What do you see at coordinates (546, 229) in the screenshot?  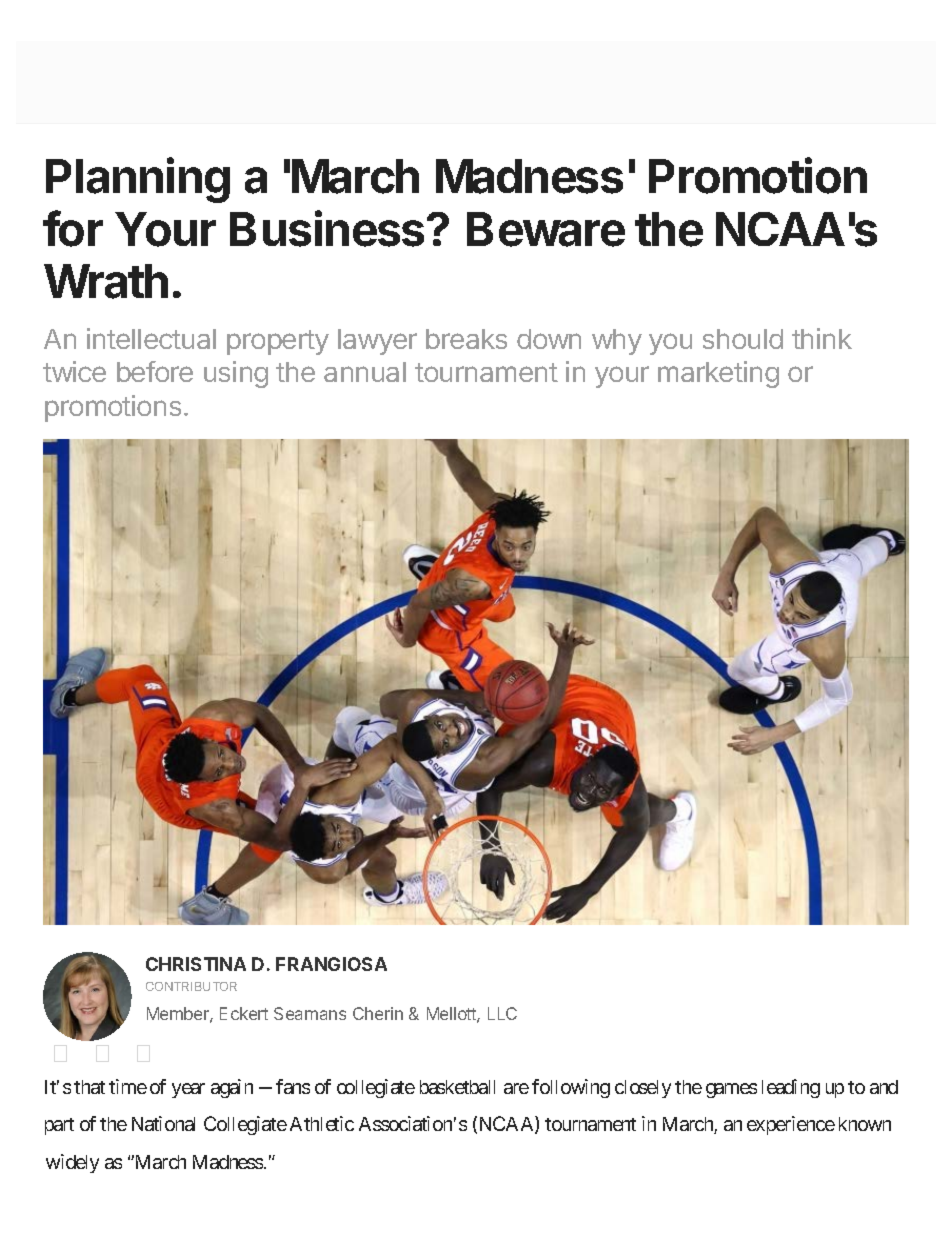 I see `Beware` at bounding box center [546, 229].
